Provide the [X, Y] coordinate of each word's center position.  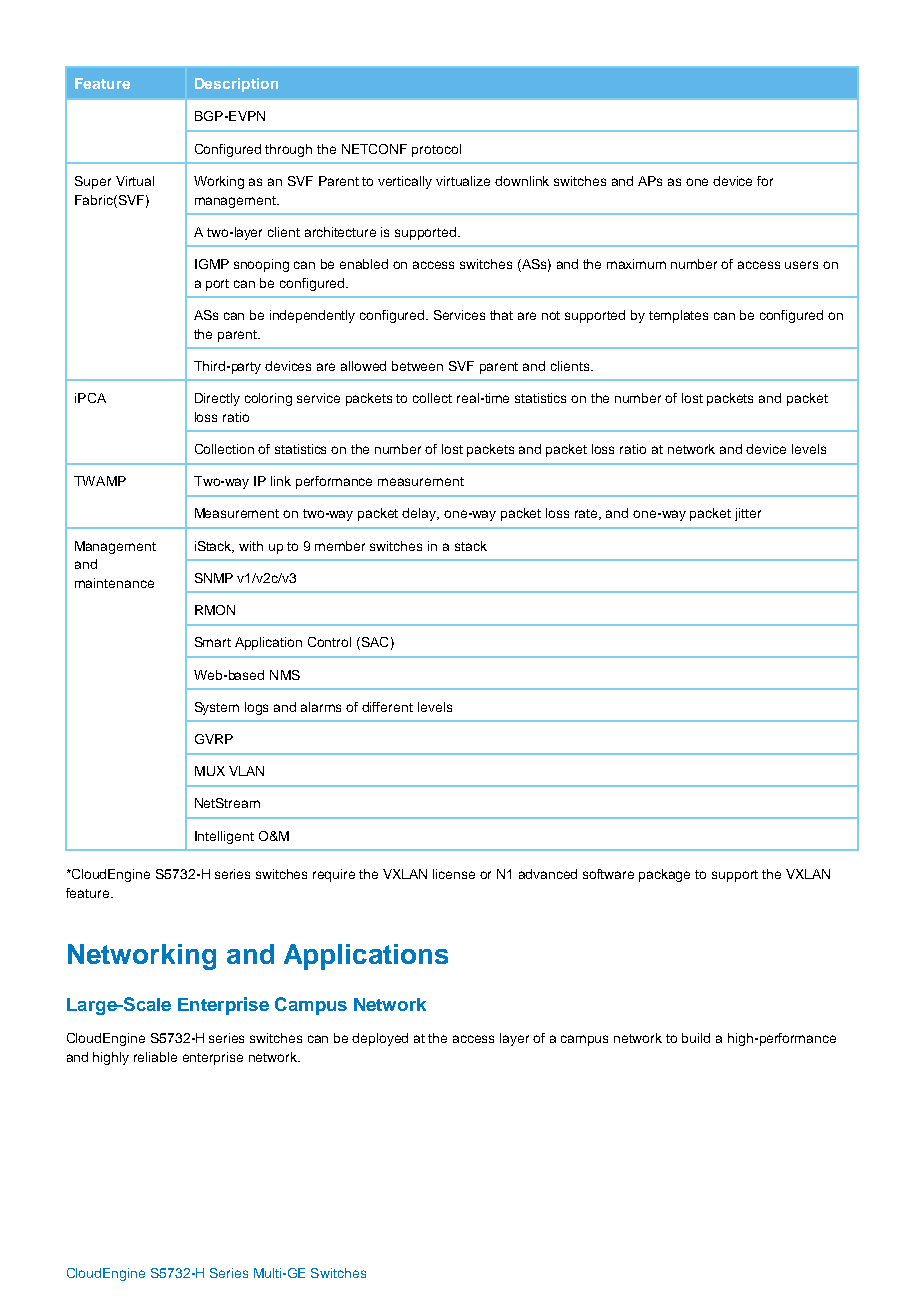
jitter [748, 514]
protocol [436, 150]
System [217, 708]
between [417, 366]
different [387, 707]
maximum [636, 264]
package [664, 875]
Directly [217, 399]
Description [236, 85]
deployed [380, 1039]
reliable [155, 1057]
